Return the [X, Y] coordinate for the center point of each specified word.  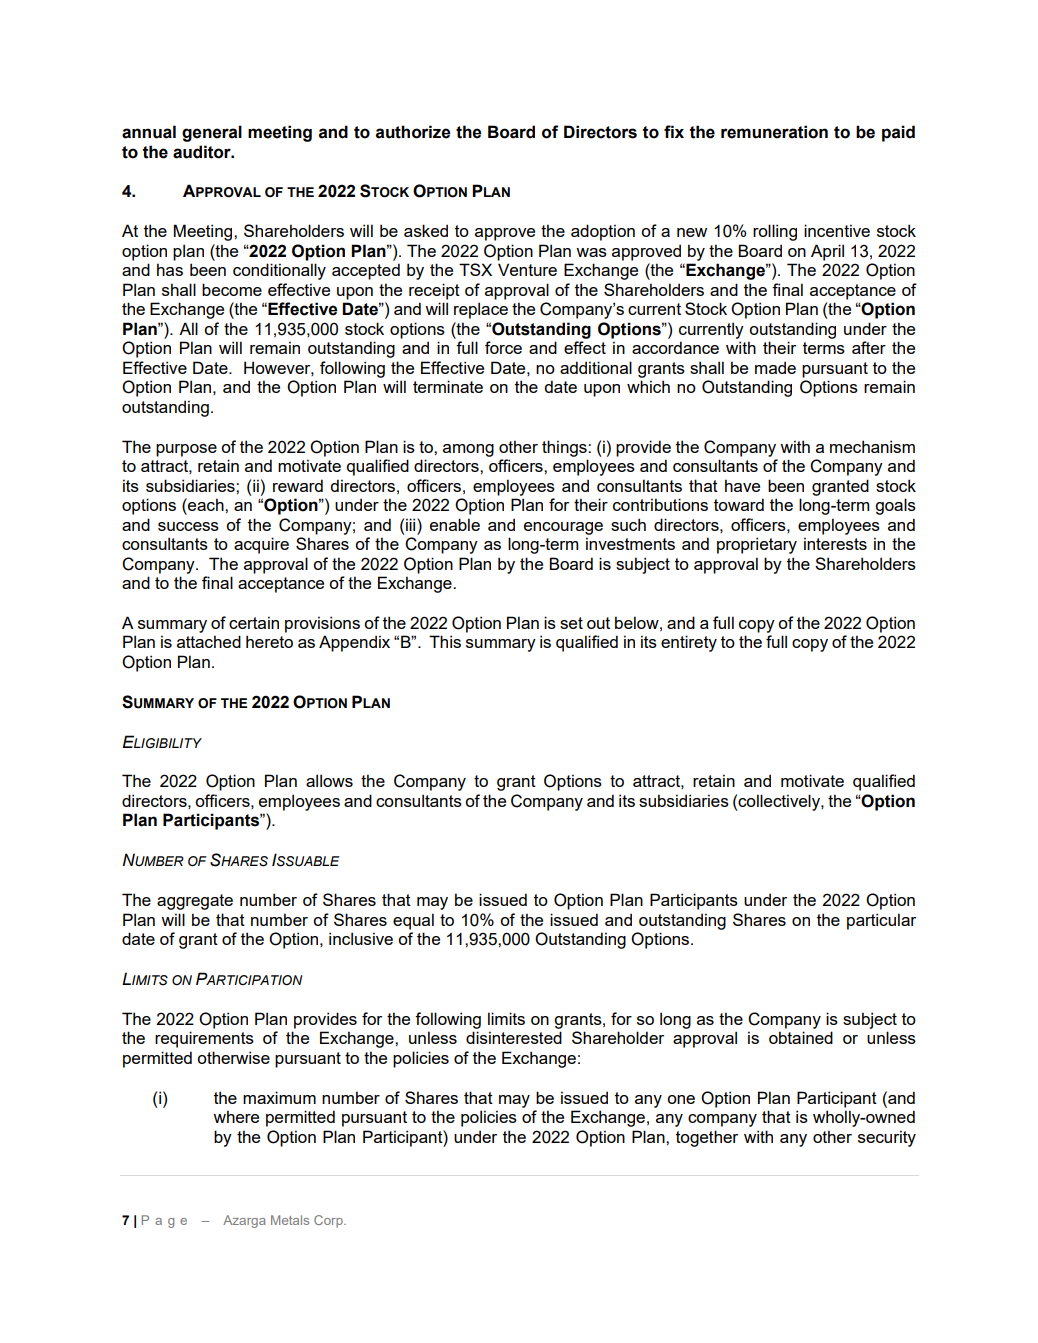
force [503, 347]
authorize [413, 132]
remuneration [774, 132]
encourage [563, 528]
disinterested [514, 1037]
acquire [261, 545]
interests [835, 543]
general [212, 133]
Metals [290, 1220]
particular [881, 921]
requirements [204, 1039]
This [445, 641]
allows [329, 780]
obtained [801, 1037]
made [775, 367]
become [232, 289]
